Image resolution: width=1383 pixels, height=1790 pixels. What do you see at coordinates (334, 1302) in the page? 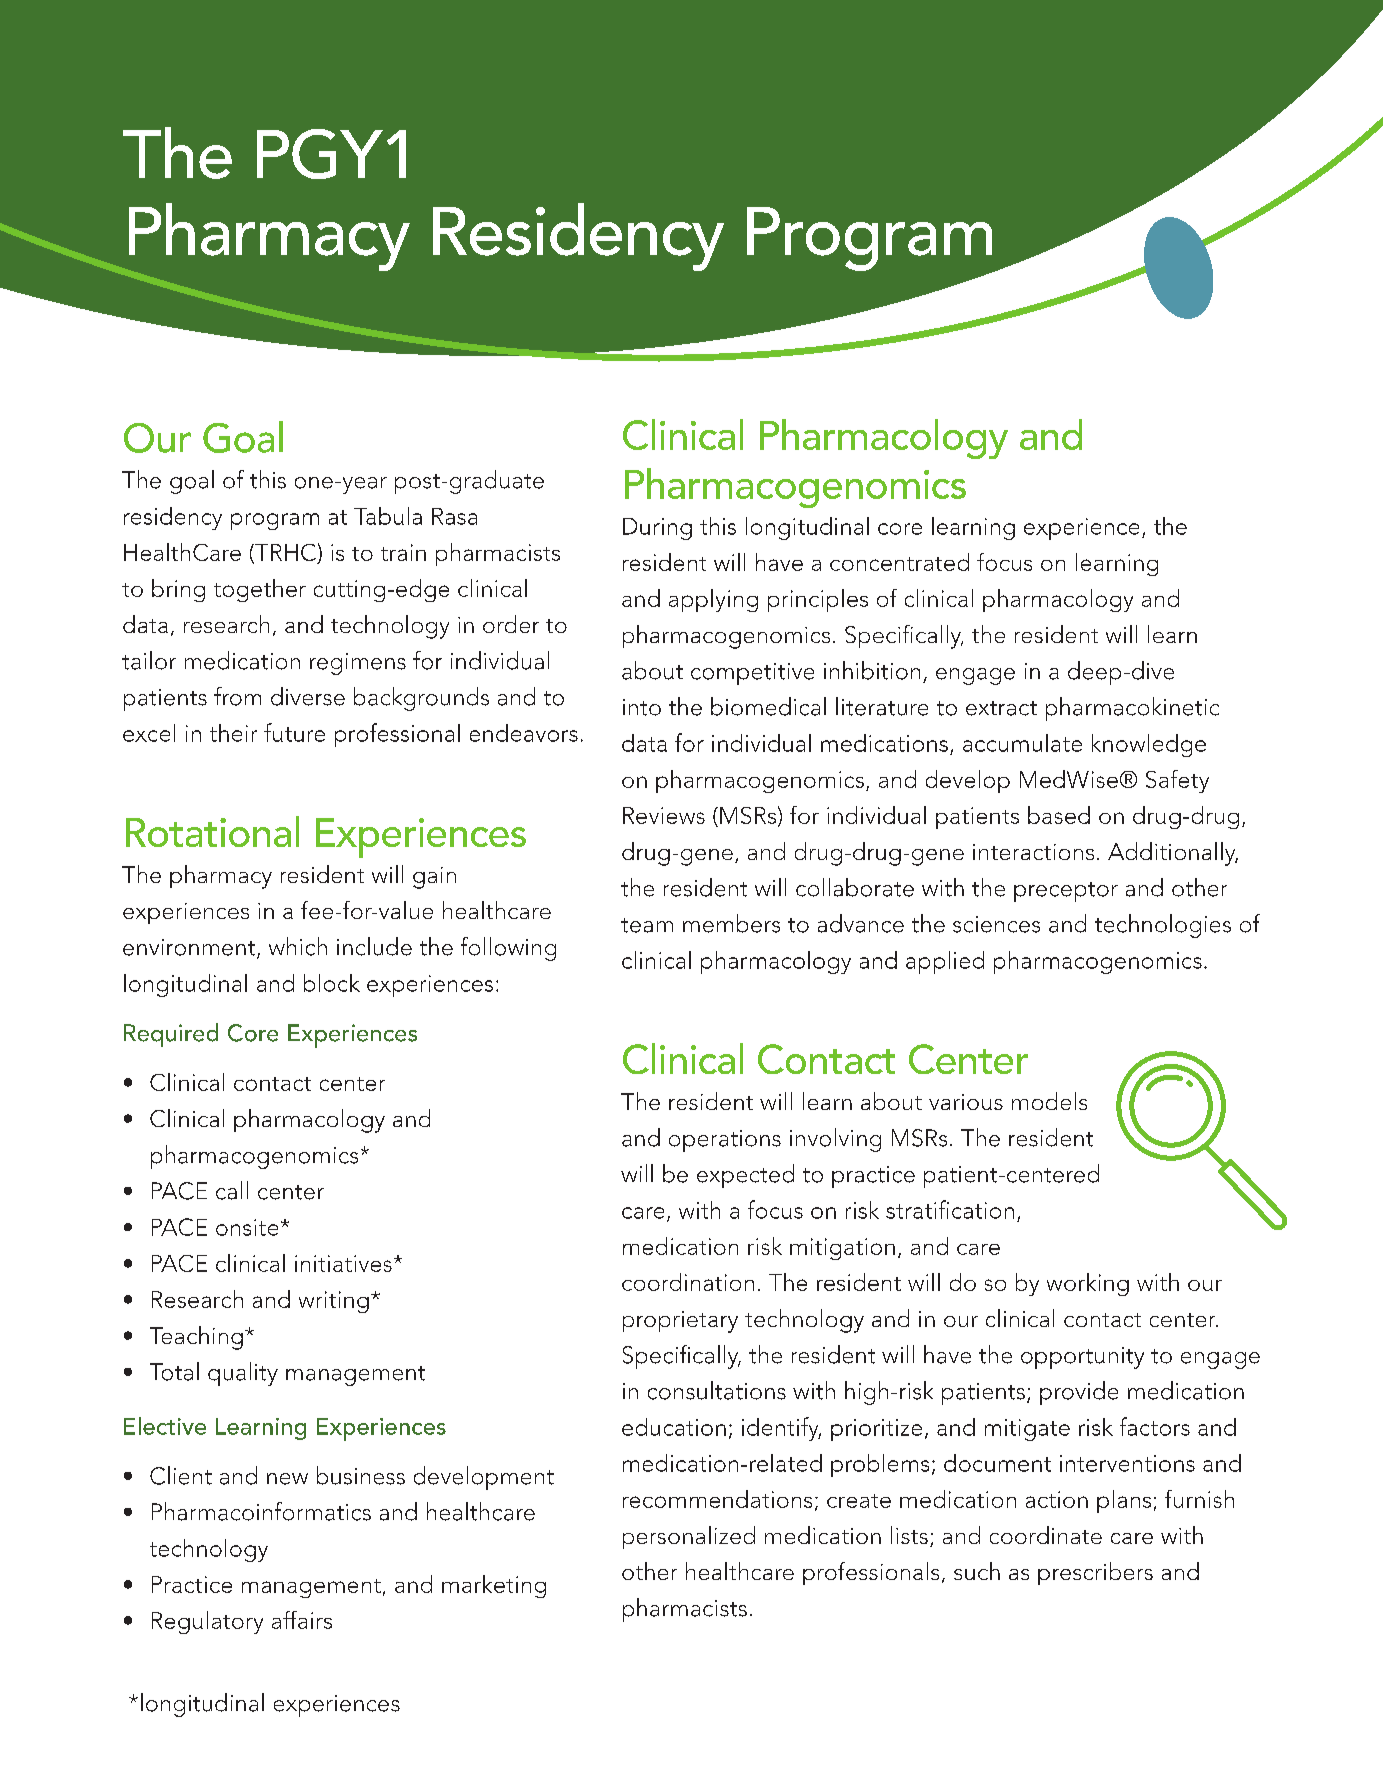
I see `writing` at bounding box center [334, 1302].
